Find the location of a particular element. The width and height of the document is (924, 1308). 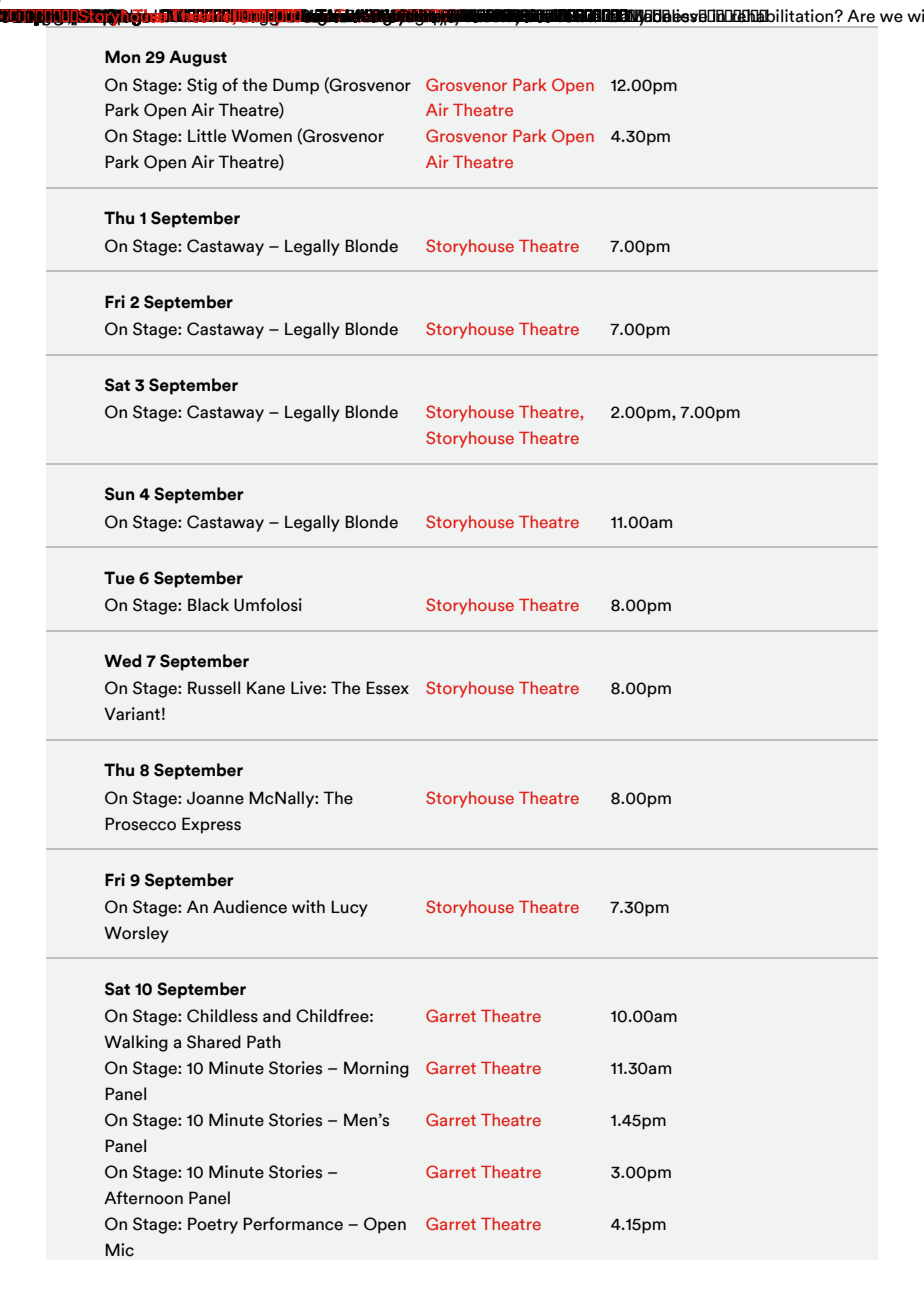

Morning is located at coordinates (376, 1069).
